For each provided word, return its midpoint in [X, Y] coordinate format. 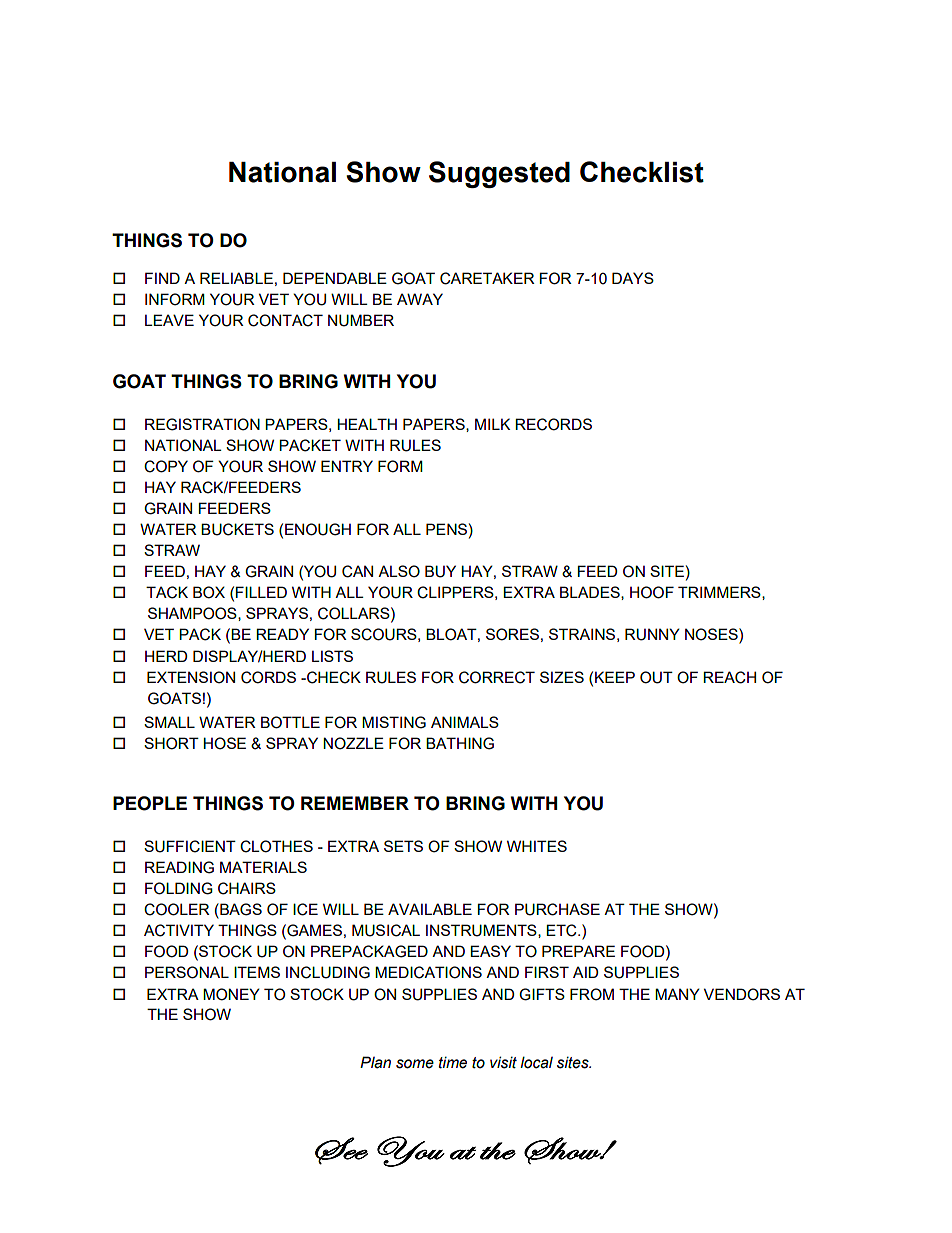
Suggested [499, 174]
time [453, 1062]
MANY [677, 994]
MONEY [231, 994]
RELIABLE [236, 278]
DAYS [633, 278]
